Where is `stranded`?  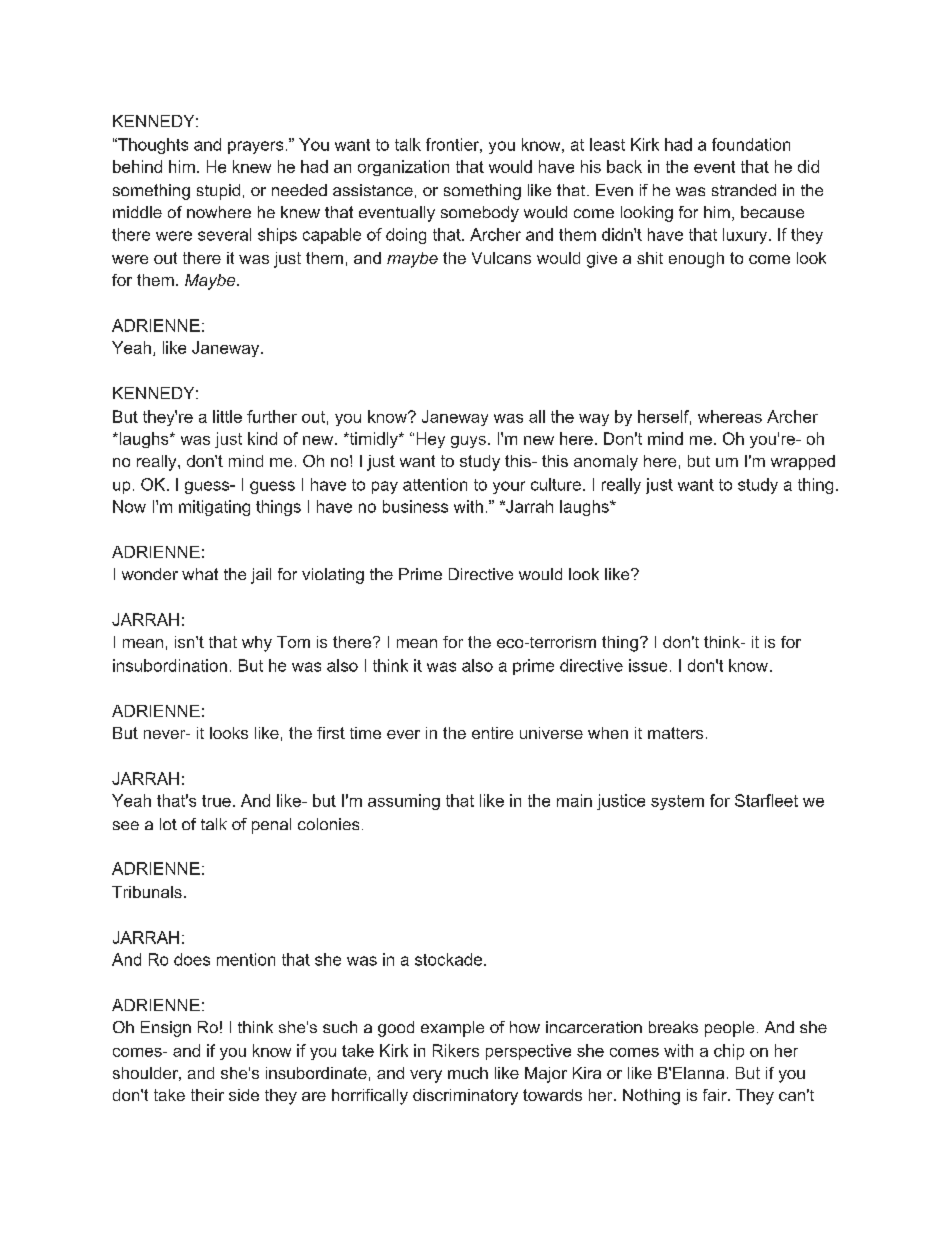 stranded is located at coordinates (744, 190).
